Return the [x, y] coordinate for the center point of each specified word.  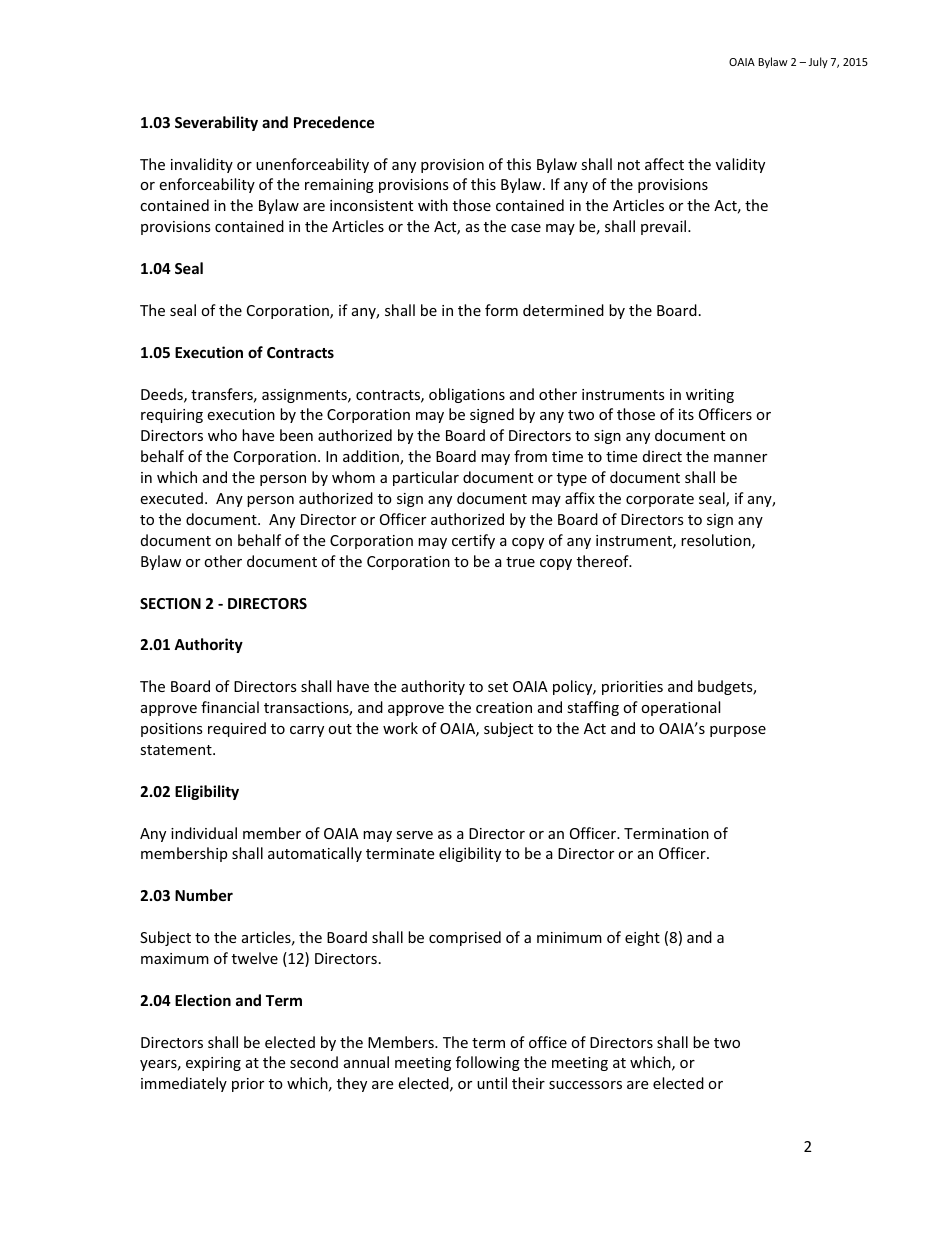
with [433, 205]
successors [585, 1085]
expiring [213, 1064]
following [488, 1063]
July [818, 62]
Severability [216, 123]
